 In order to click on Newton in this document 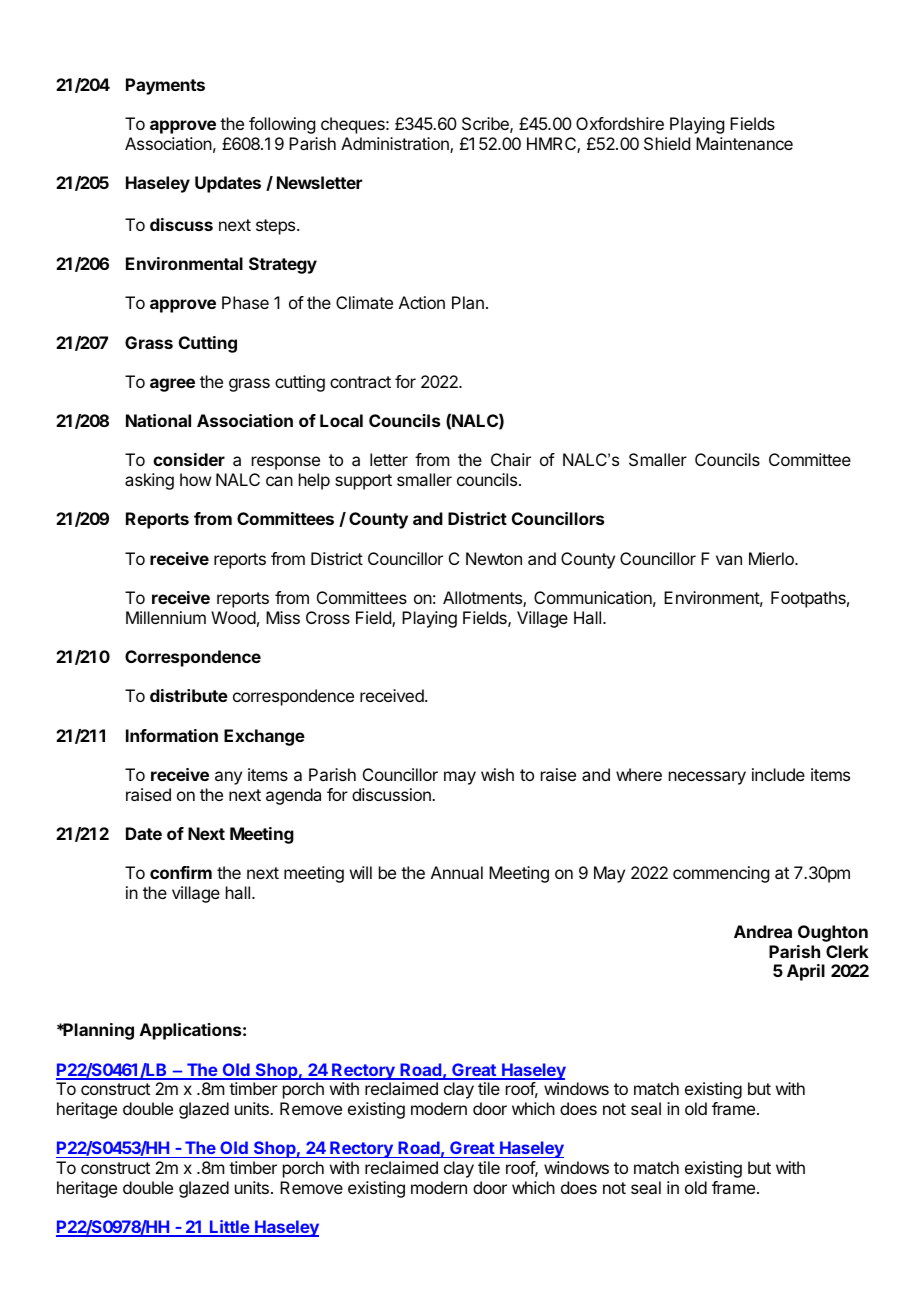, I will do `click(494, 558)`.
